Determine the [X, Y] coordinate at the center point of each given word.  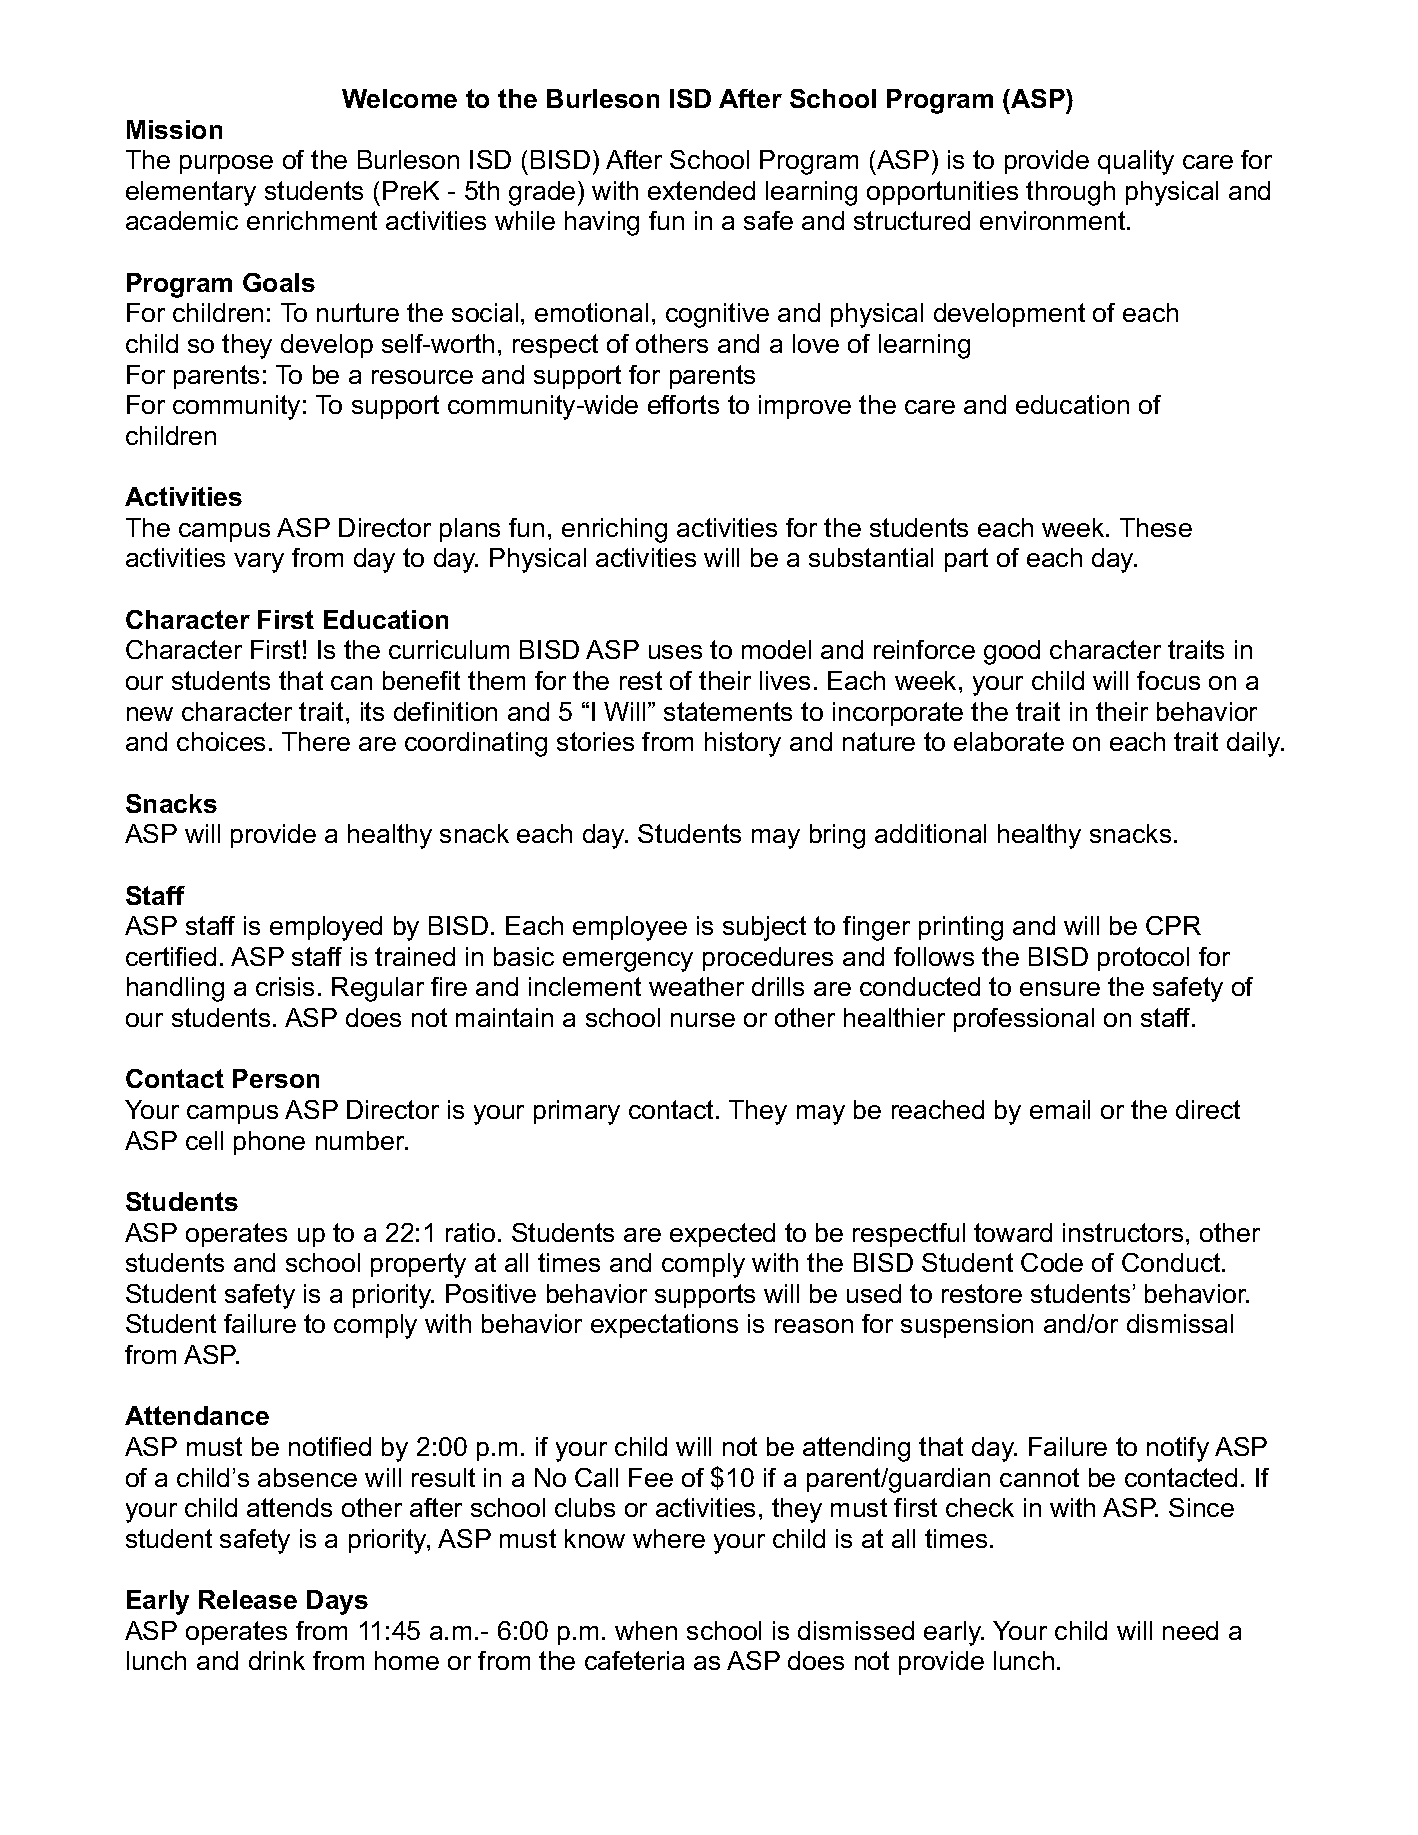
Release [248, 1599]
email [1060, 1109]
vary [259, 563]
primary [577, 1112]
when [646, 1630]
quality [1136, 162]
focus [1168, 680]
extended [701, 190]
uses [675, 652]
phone [269, 1143]
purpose [226, 164]
